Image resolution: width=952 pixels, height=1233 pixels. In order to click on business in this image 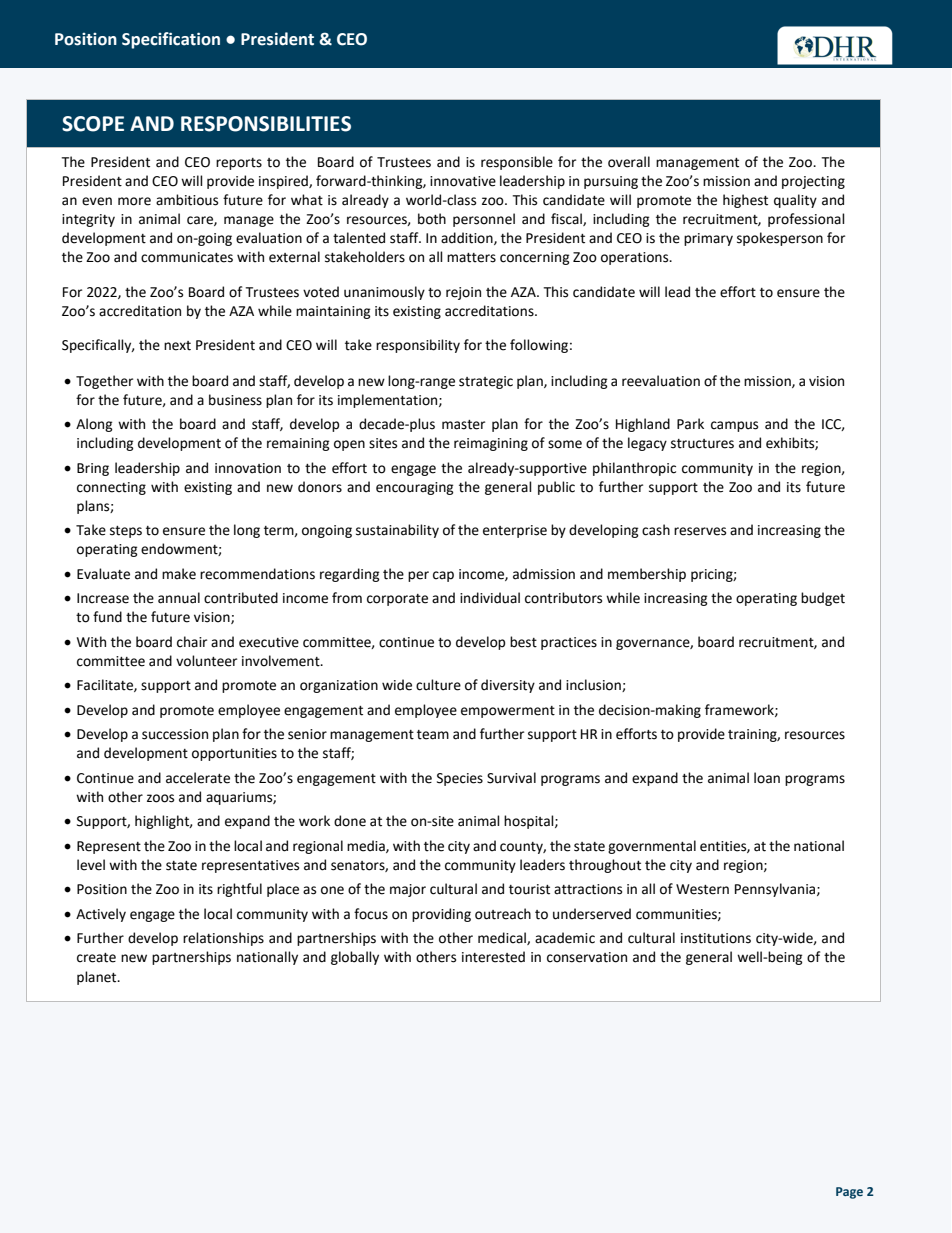, I will do `click(235, 400)`.
